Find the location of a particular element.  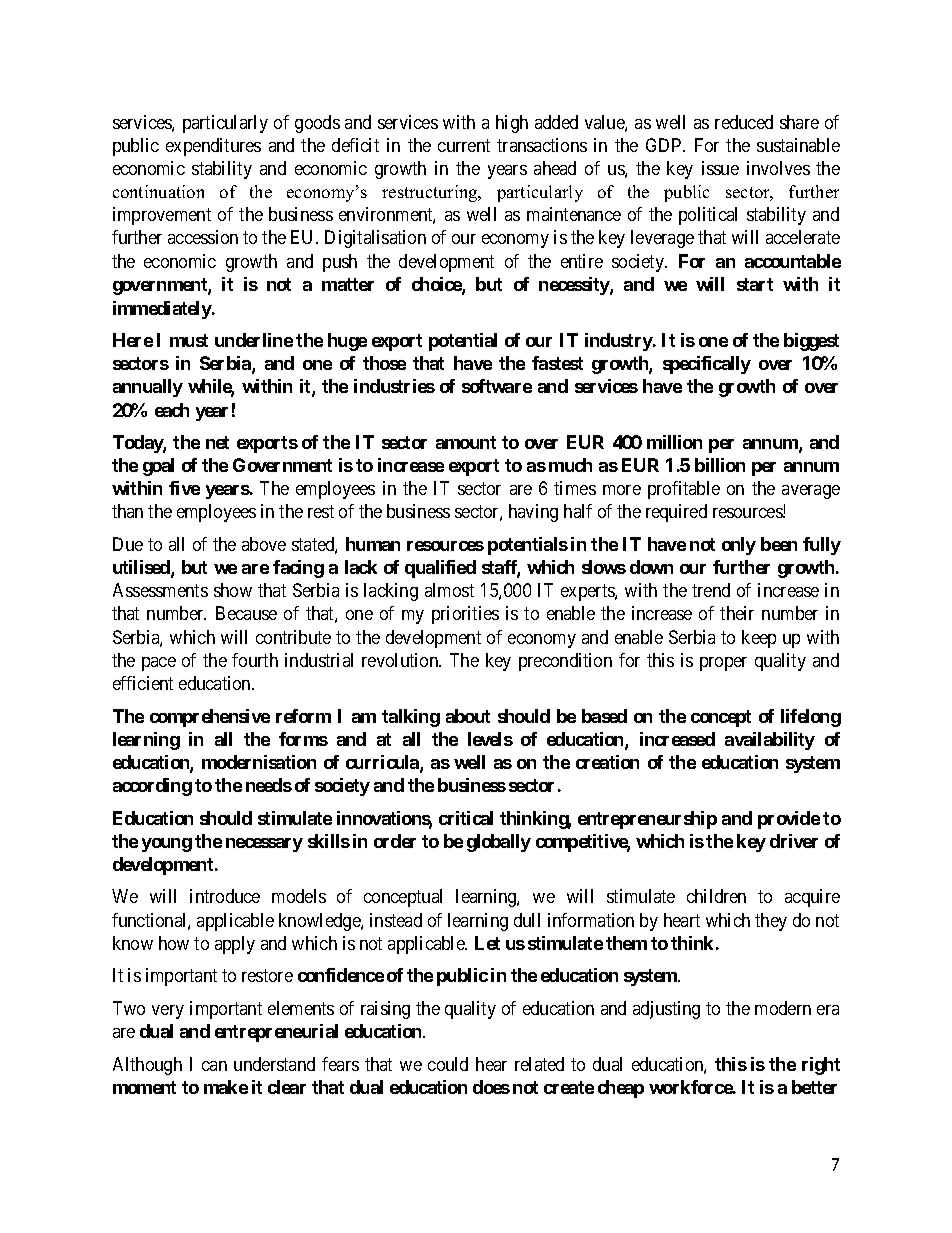

current is located at coordinates (464, 145).
